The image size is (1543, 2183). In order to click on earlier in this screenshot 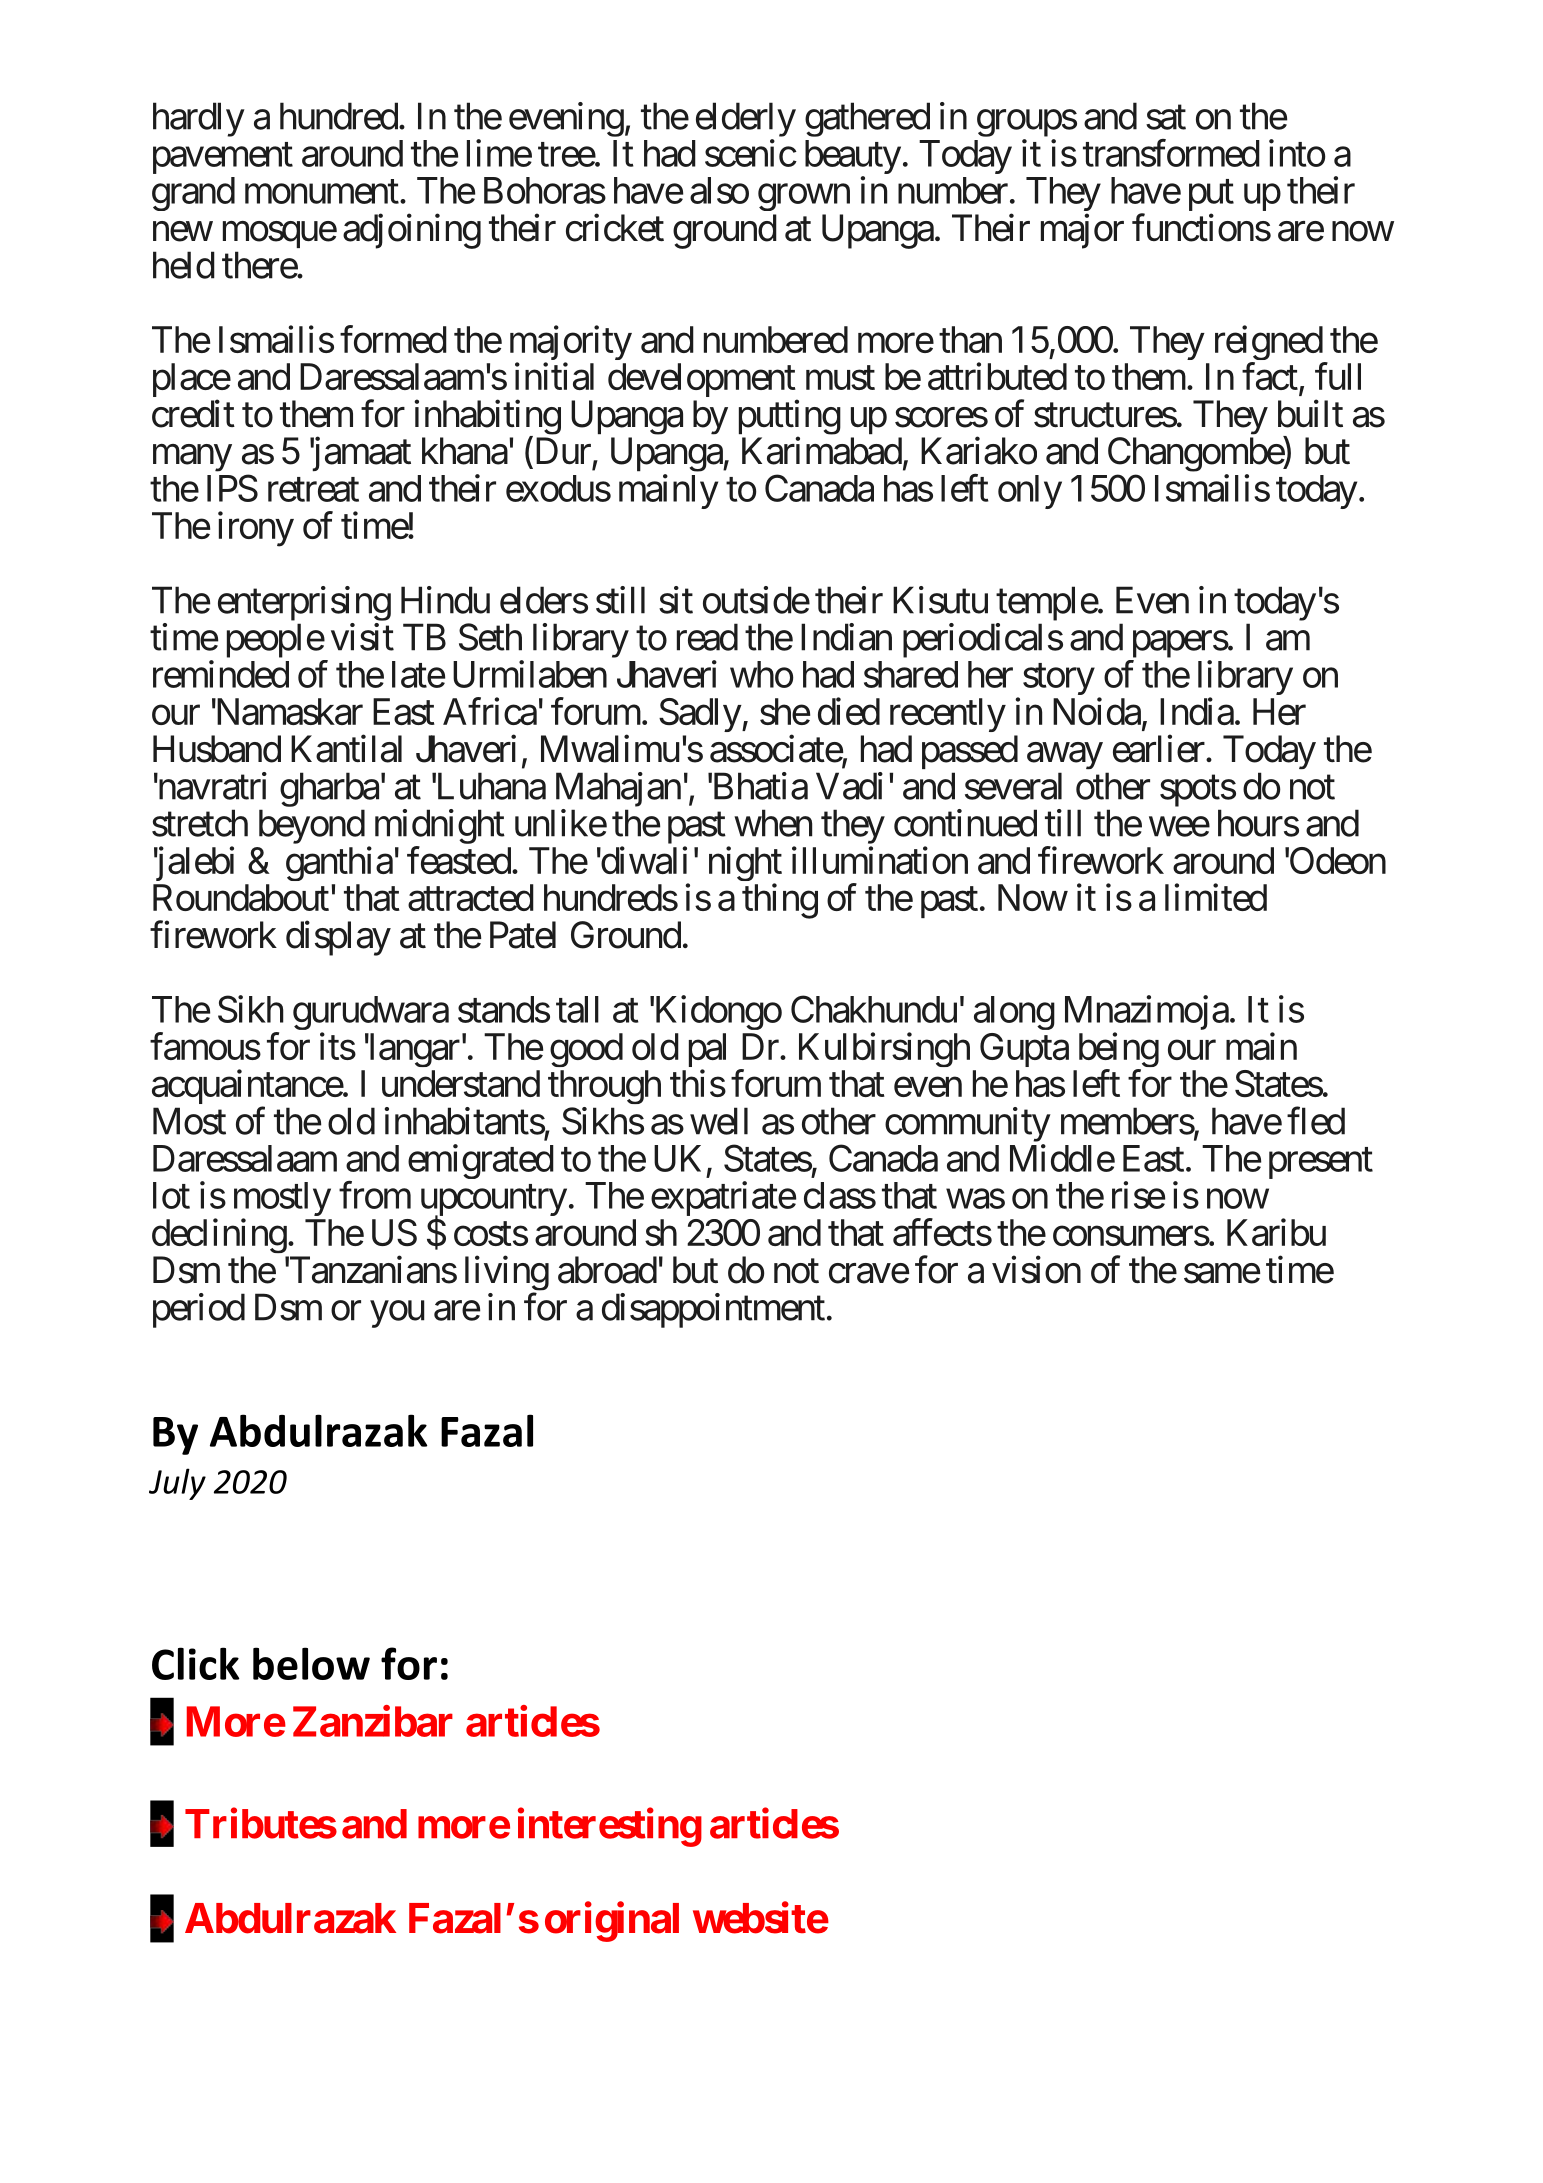, I will do `click(1159, 749)`.
